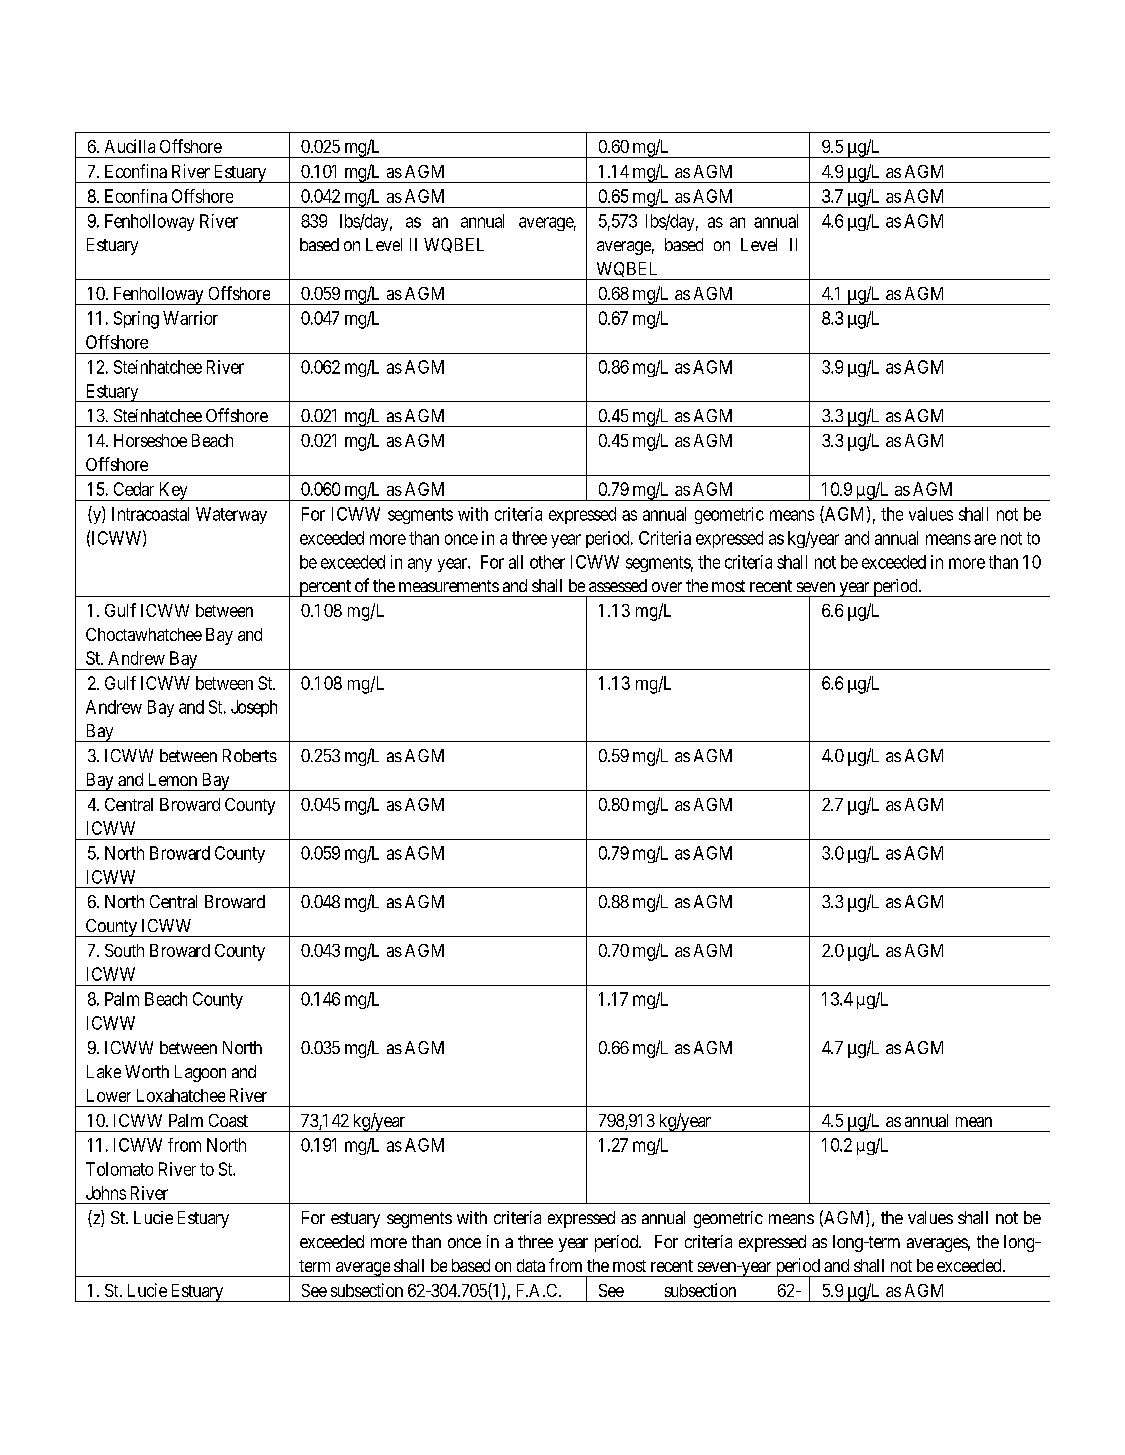 The height and width of the screenshot is (1455, 1125). Describe the element at coordinates (667, 587) in the screenshot. I see `over` at that location.
